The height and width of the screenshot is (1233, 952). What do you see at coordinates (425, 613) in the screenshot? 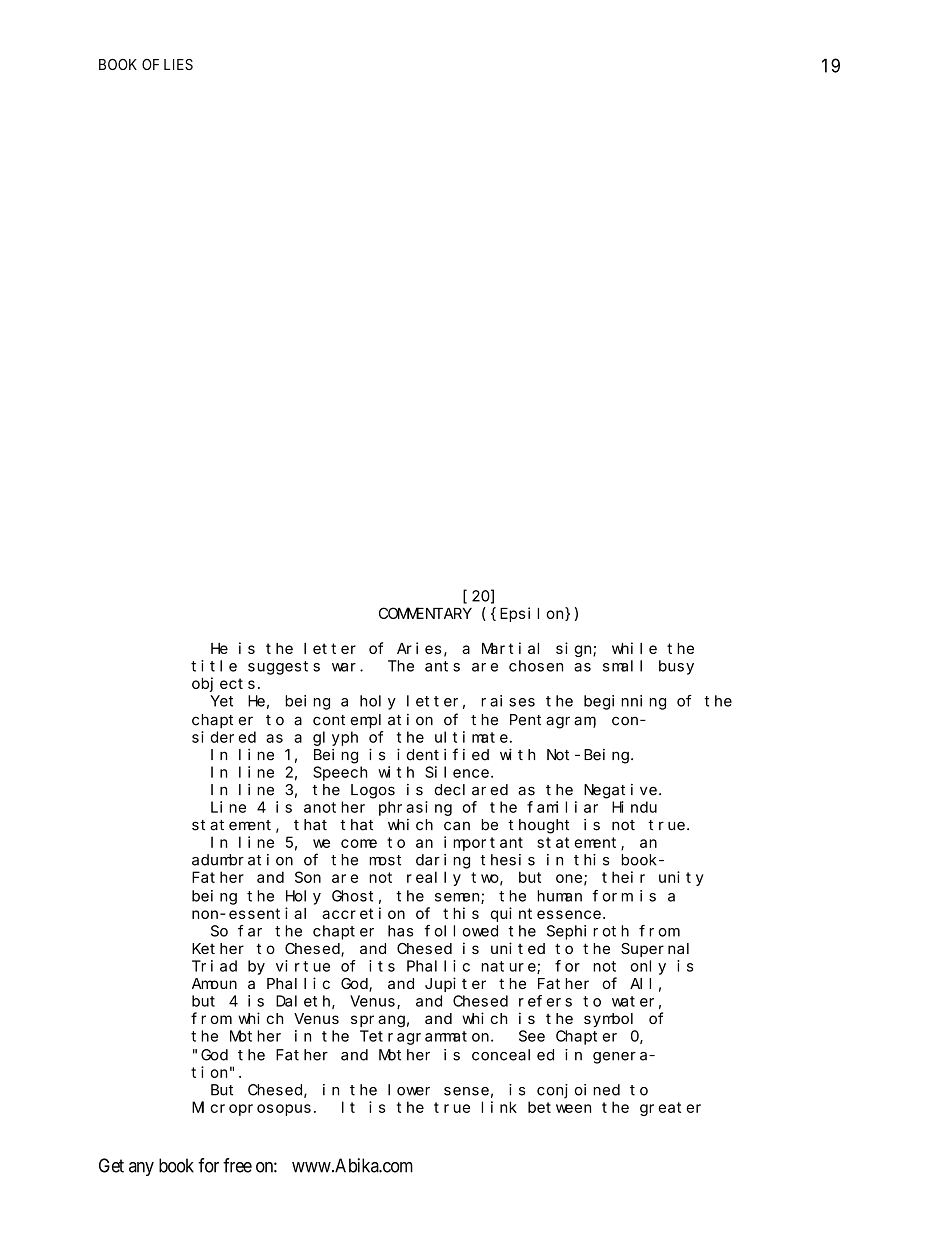
I see `COMMENTARY` at bounding box center [425, 613].
